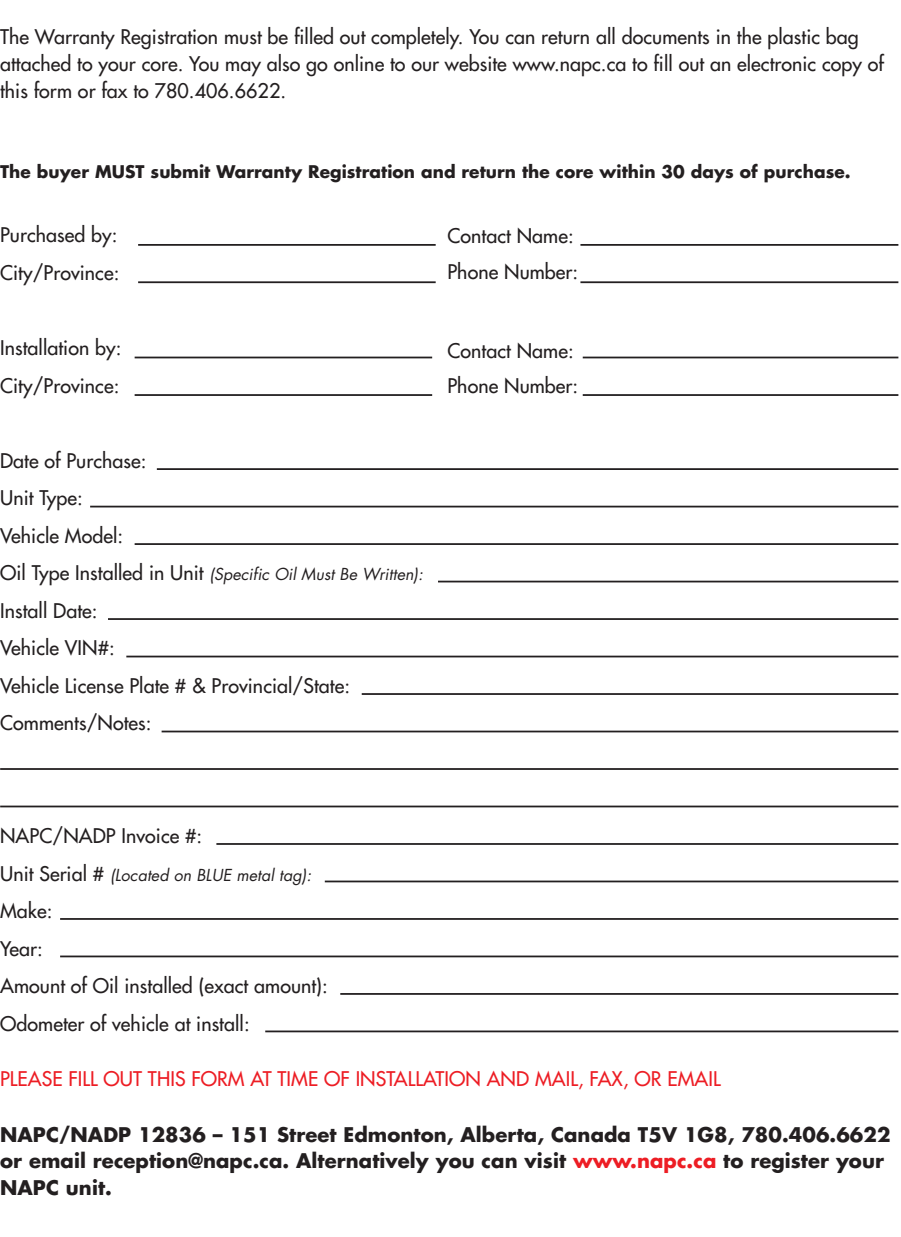 The width and height of the document is (901, 1237). I want to click on Model, so click(90, 535).
